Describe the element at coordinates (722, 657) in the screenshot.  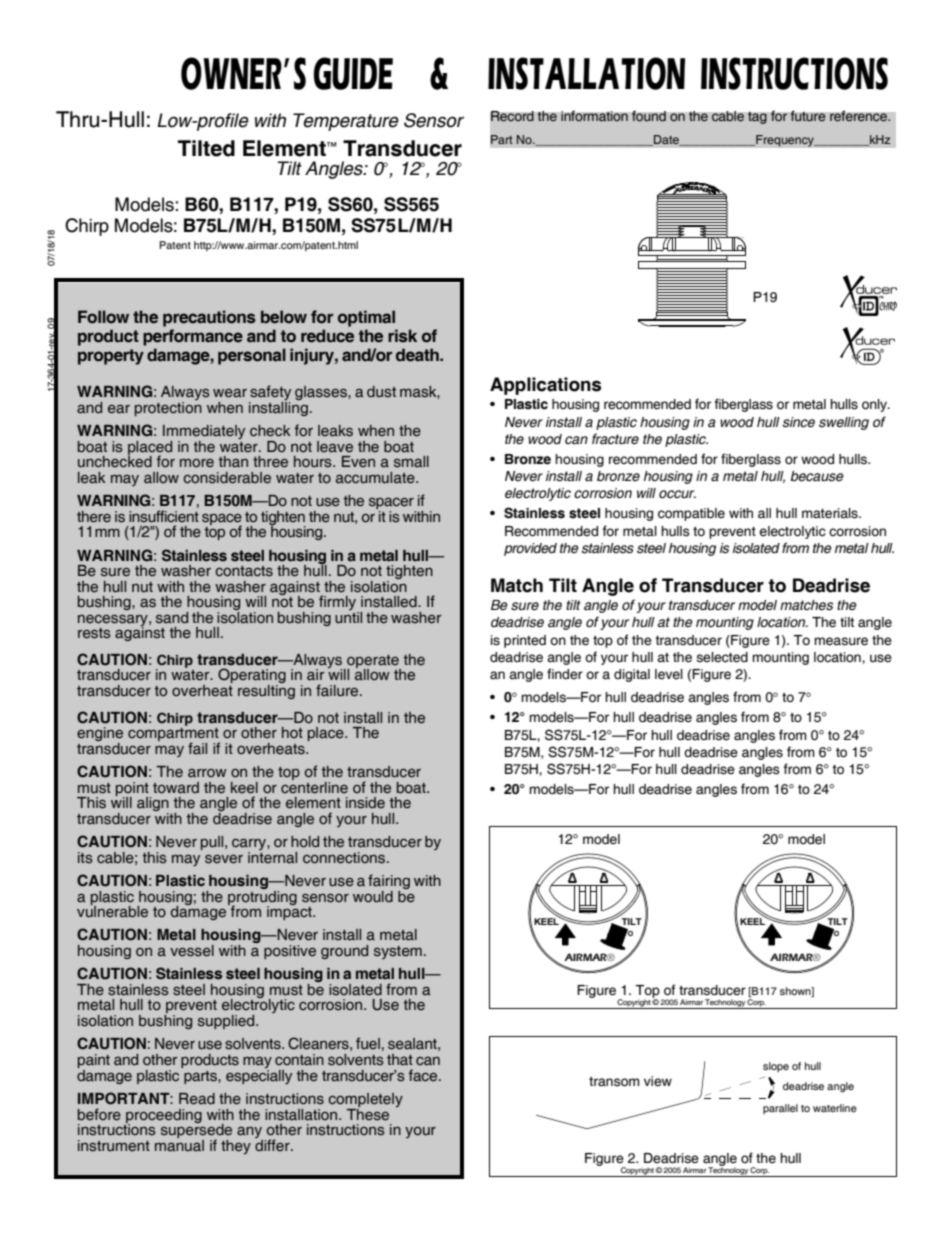
I see `selected` at that location.
